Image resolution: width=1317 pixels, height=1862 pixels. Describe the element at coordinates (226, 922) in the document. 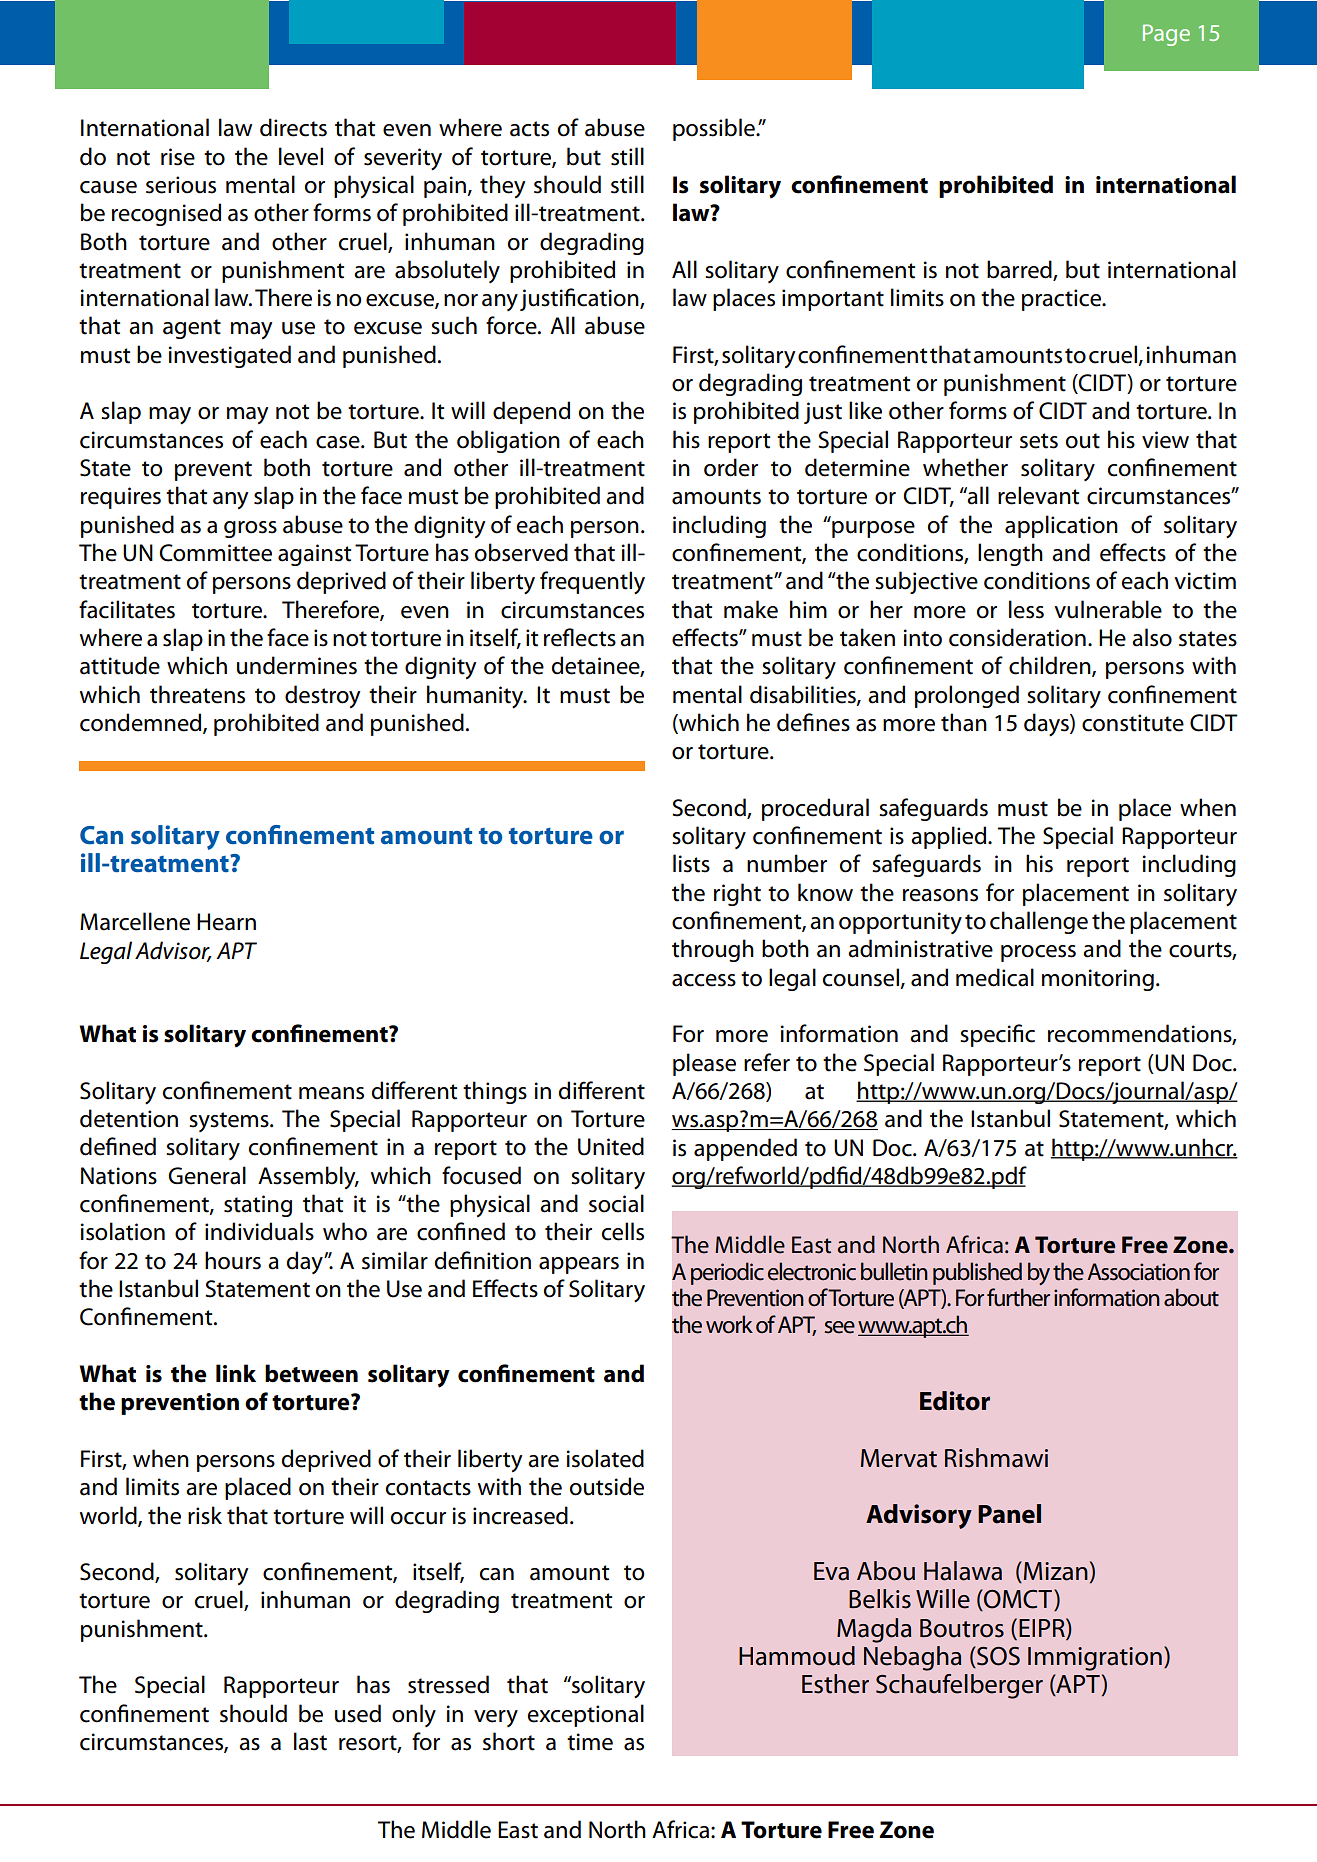

I see `Hearn` at that location.
